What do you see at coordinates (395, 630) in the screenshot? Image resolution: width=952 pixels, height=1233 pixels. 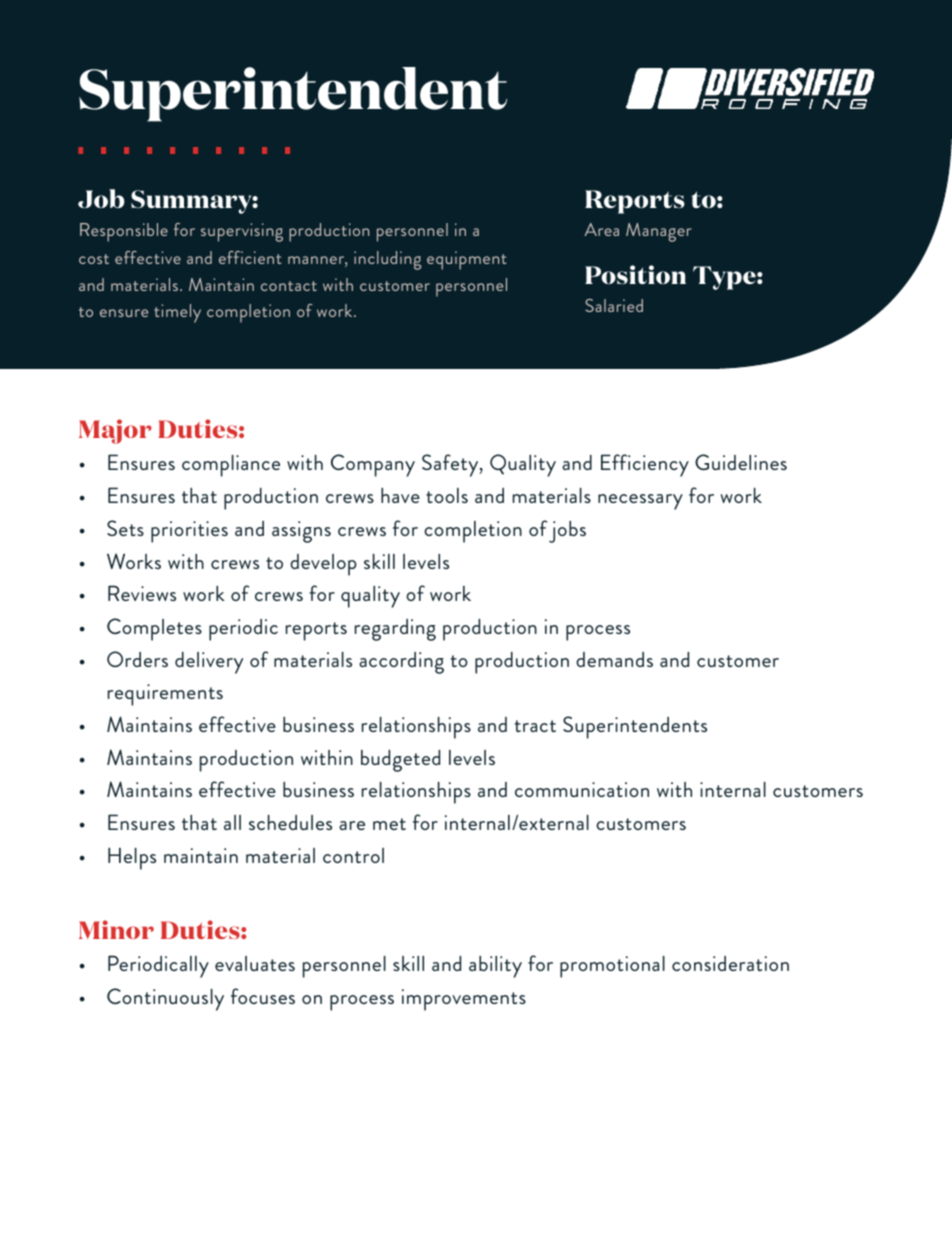 I see `regarding` at bounding box center [395, 630].
